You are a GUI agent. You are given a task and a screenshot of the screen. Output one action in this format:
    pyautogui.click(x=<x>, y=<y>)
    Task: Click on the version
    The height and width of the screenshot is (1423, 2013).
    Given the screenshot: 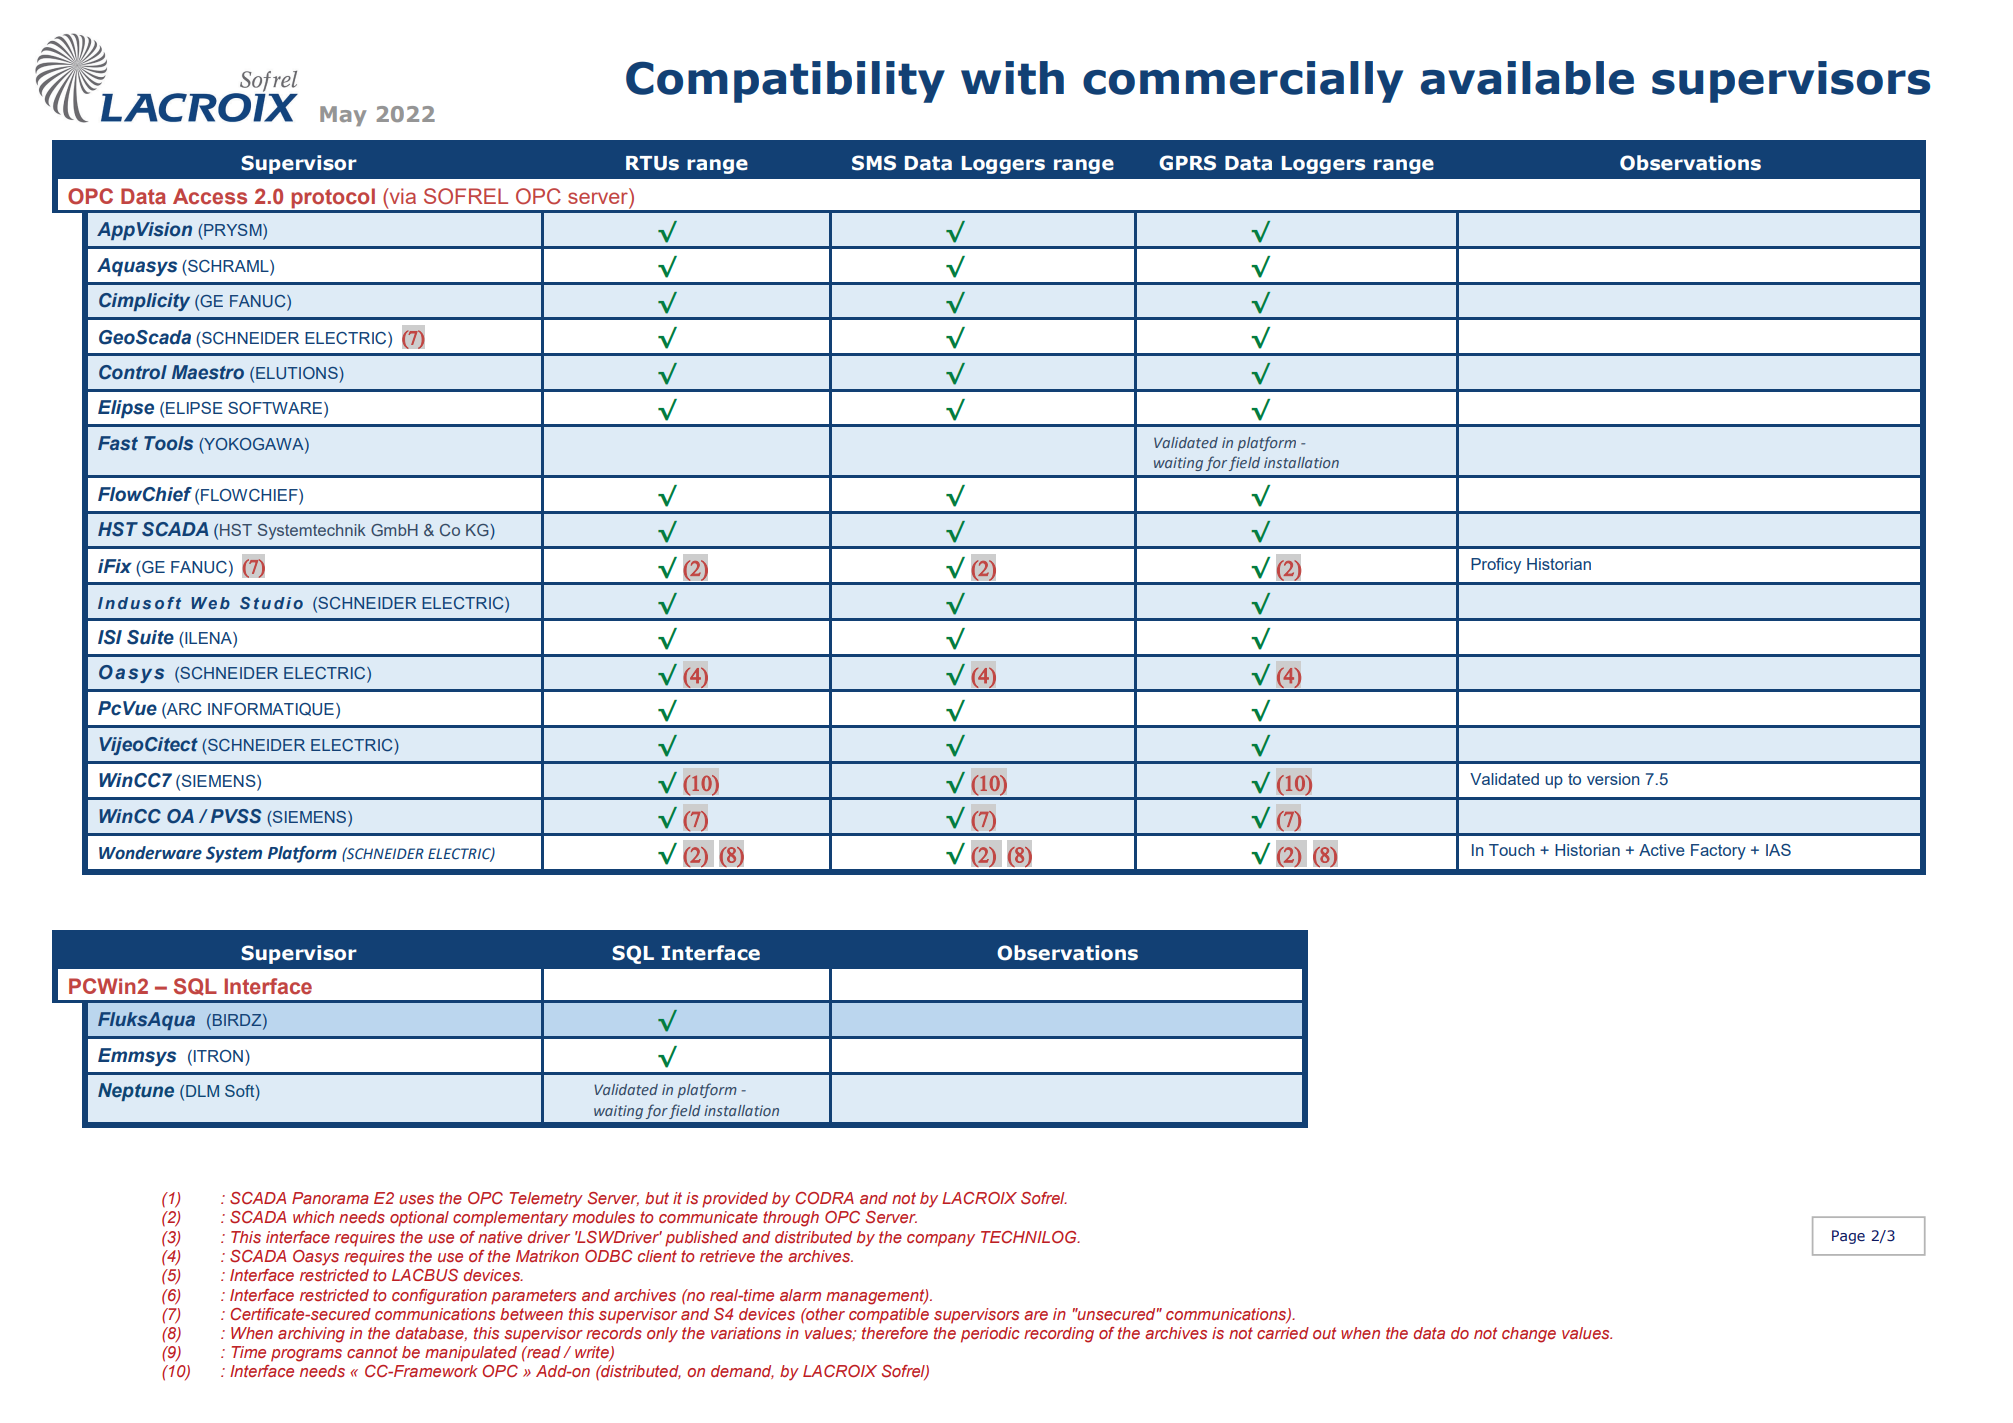 What is the action you would take?
    pyautogui.click(x=1613, y=779)
